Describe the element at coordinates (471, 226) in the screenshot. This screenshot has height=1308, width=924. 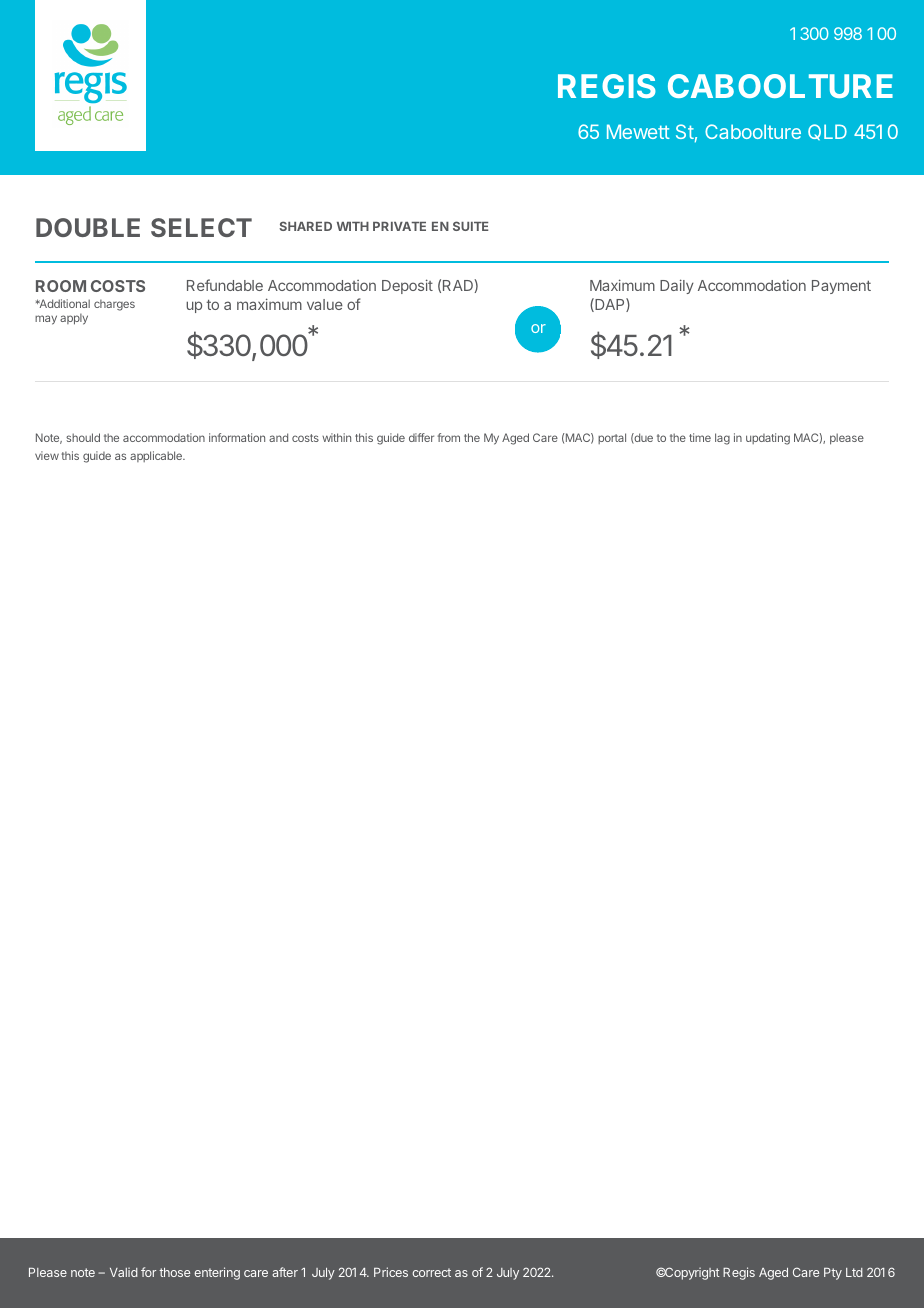
I see `SUITE` at that location.
